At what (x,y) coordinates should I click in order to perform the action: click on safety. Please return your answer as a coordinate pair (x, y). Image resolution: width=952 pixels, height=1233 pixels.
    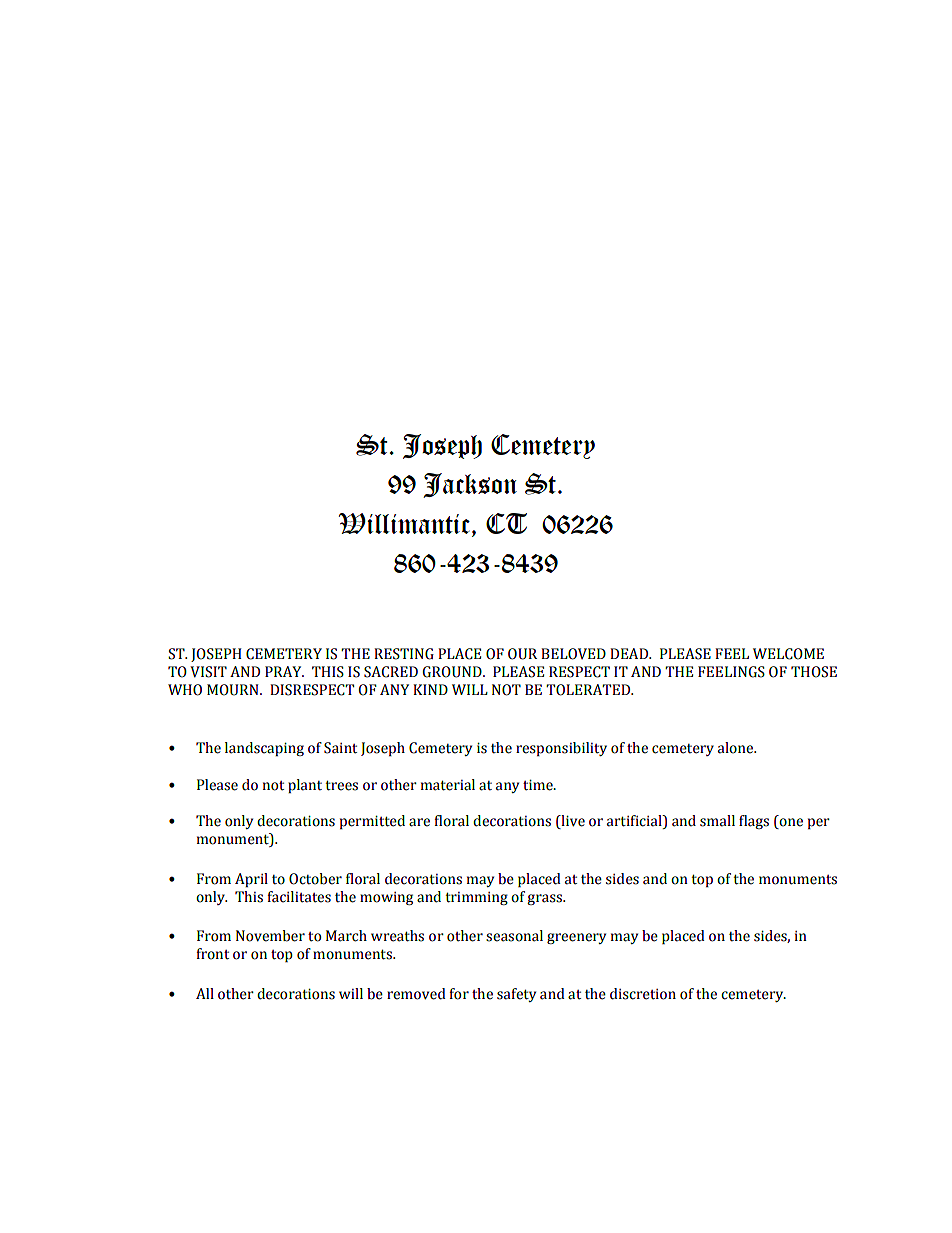
    Looking at the image, I should click on (516, 995).
